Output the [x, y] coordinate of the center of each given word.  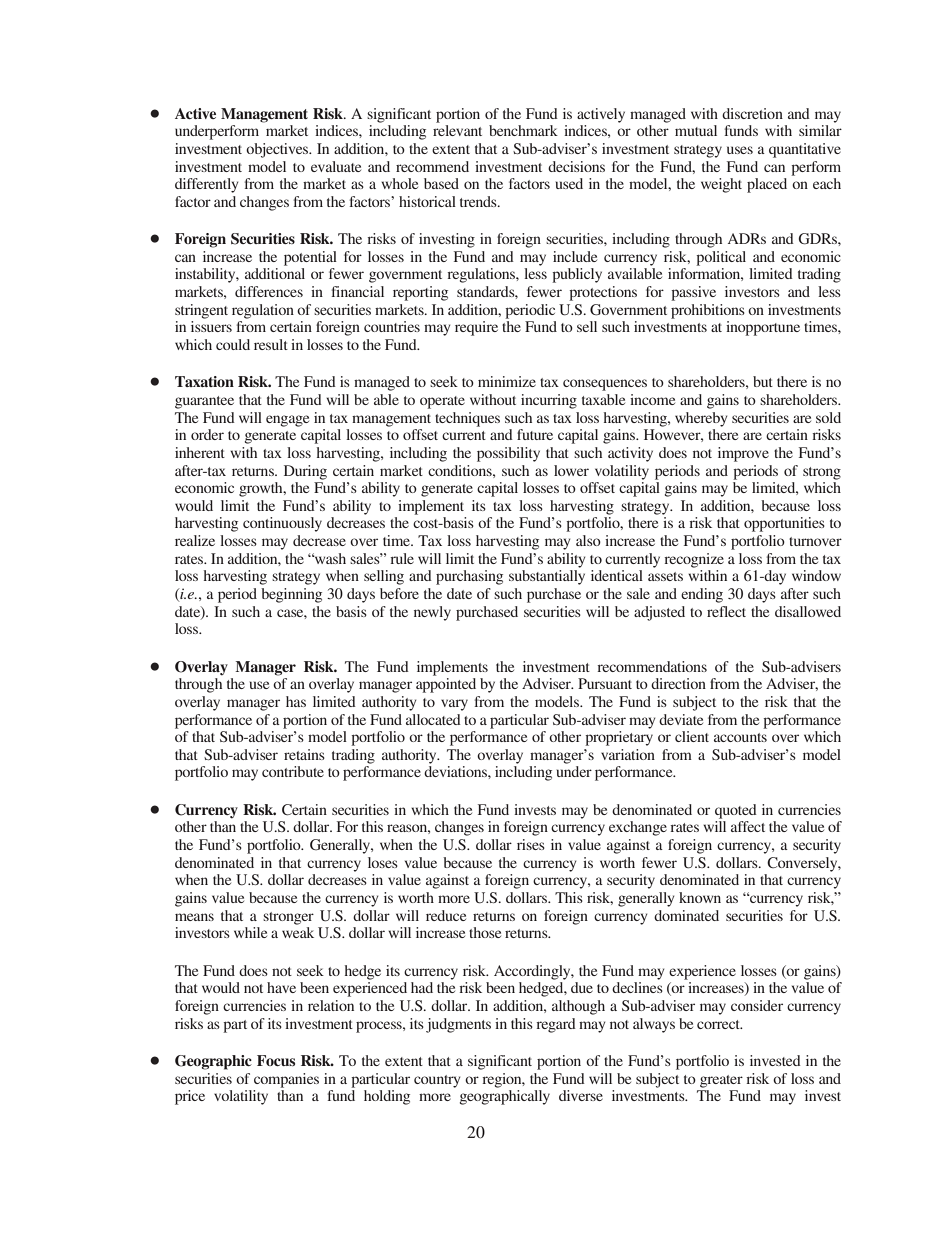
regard [556, 1025]
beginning [291, 595]
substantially [547, 577]
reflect [726, 611]
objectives [278, 150]
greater [721, 1081]
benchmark [523, 130]
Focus [276, 1060]
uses [740, 150]
